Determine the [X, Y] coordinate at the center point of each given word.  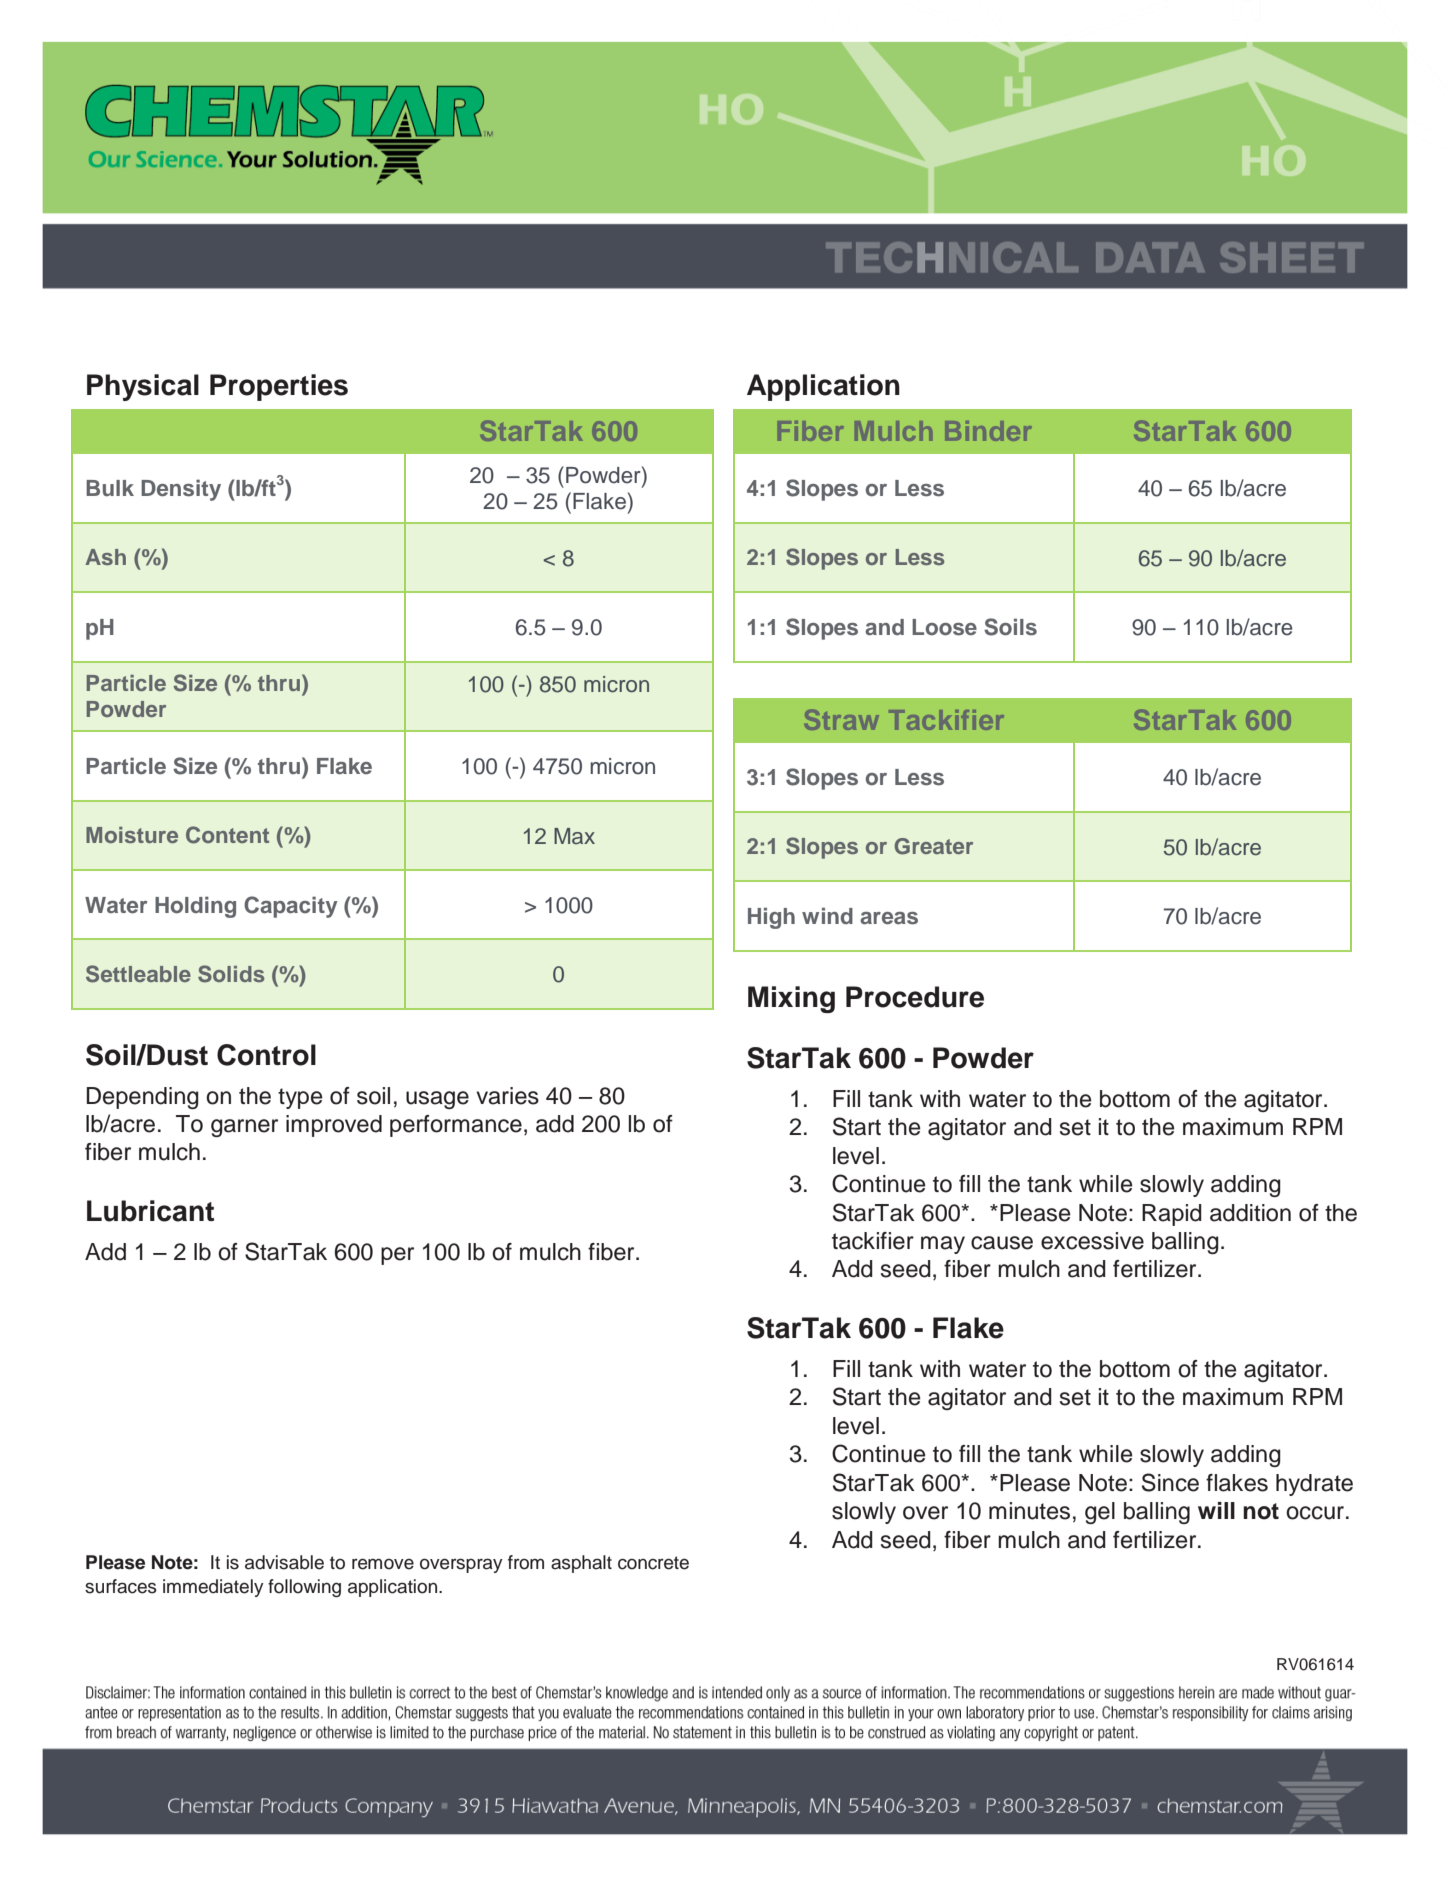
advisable [284, 1562]
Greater [934, 846]
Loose [944, 627]
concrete [653, 1563]
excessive [1092, 1241]
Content [227, 835]
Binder [988, 431]
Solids [231, 974]
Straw [841, 719]
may [943, 1245]
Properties [279, 387]
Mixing [791, 999]
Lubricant [150, 1211]
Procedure [915, 997]
